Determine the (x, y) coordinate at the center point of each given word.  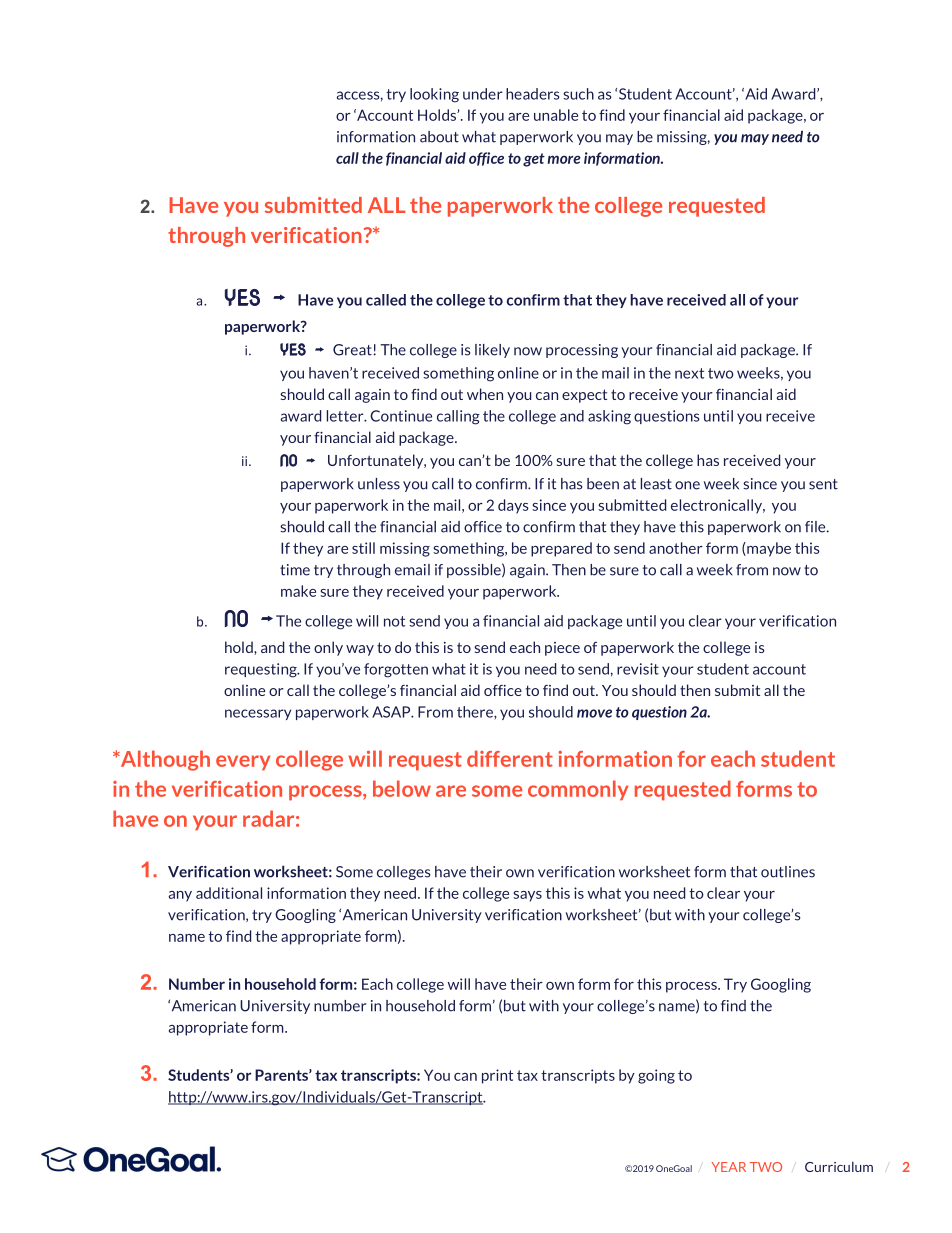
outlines (788, 872)
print (497, 1076)
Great (353, 350)
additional (229, 893)
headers (533, 94)
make (298, 591)
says (527, 896)
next (689, 373)
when (485, 394)
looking (434, 95)
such (578, 94)
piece (562, 649)
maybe (768, 549)
